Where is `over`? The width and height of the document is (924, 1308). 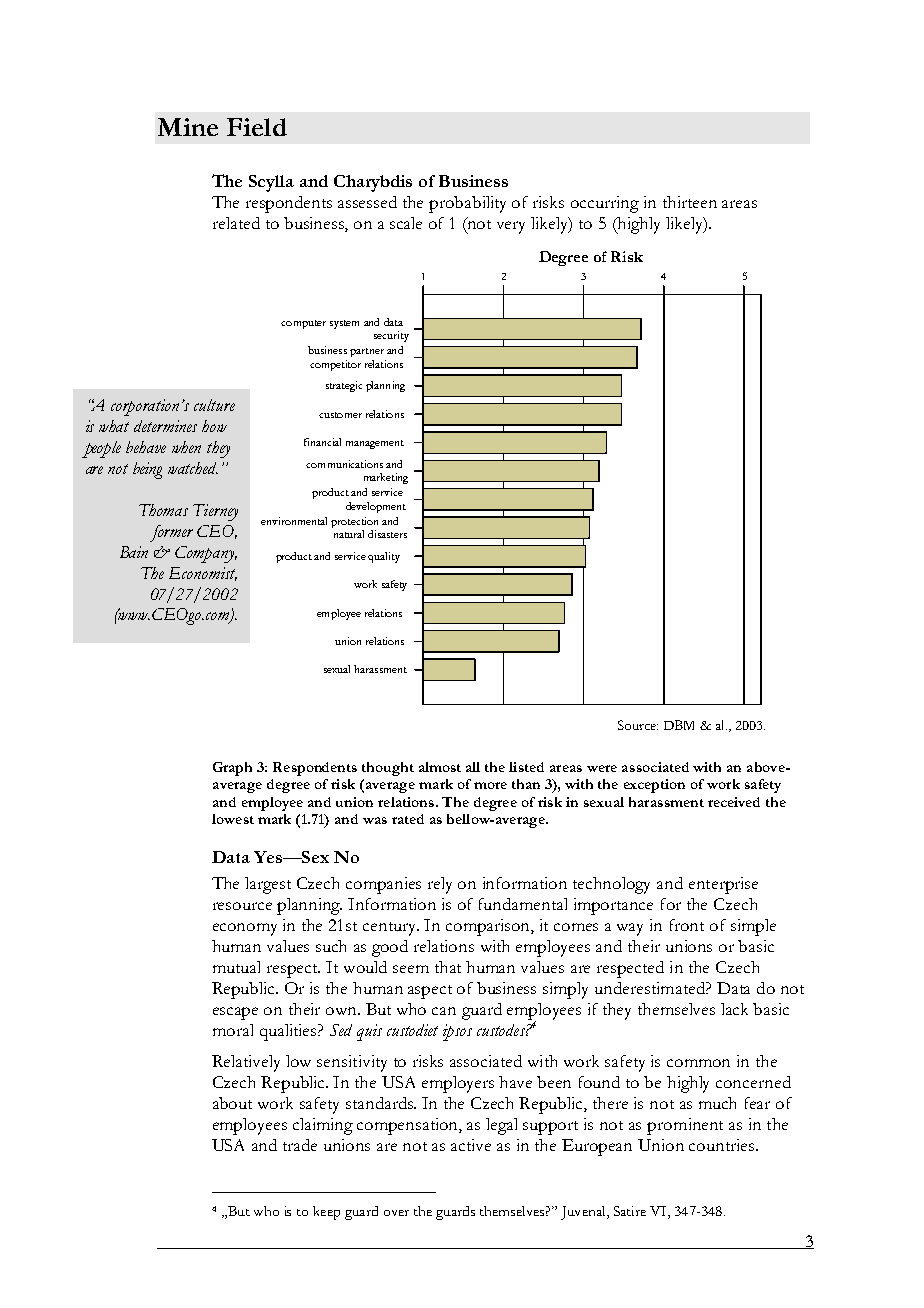
over is located at coordinates (396, 1213).
